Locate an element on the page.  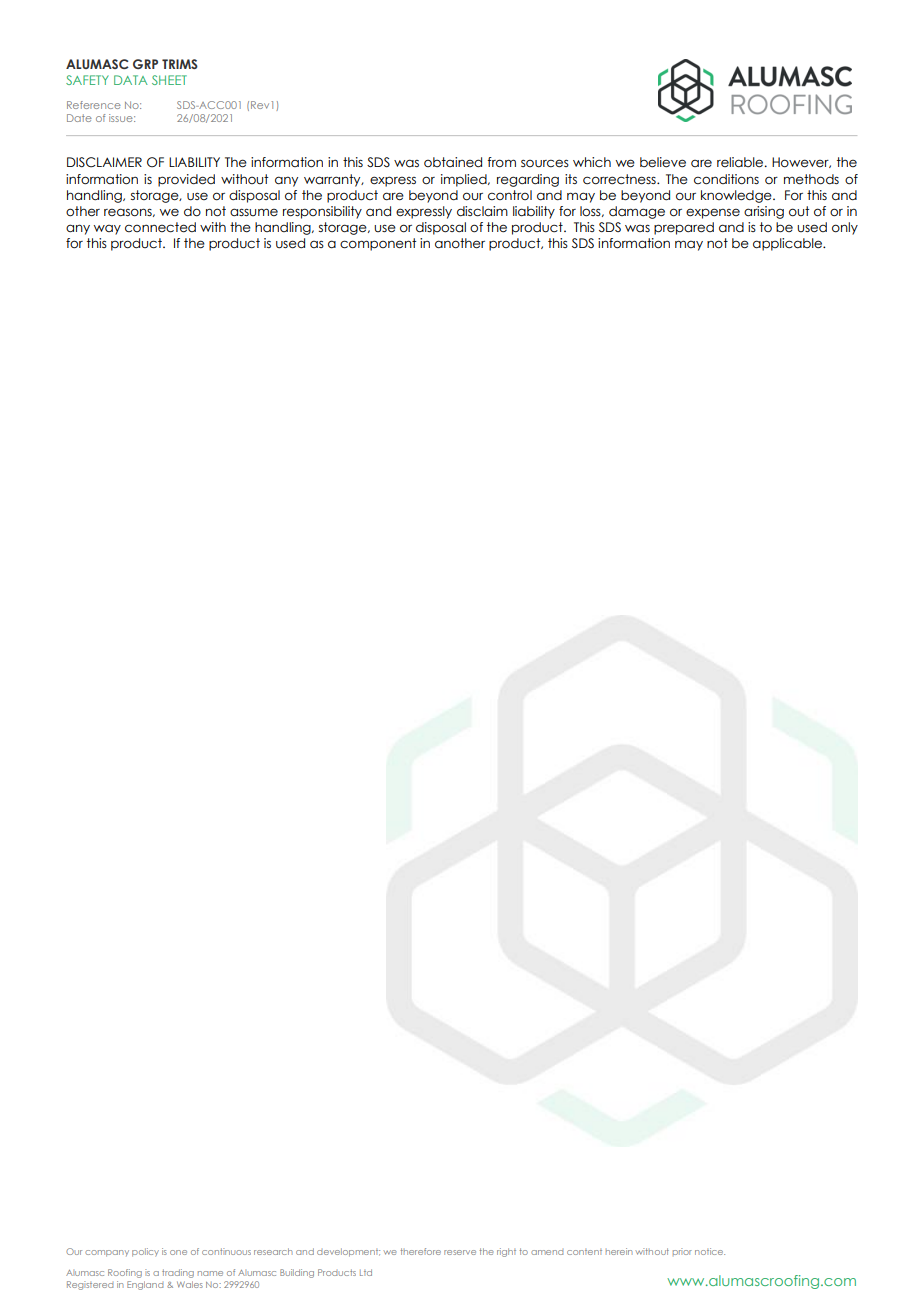
policy is located at coordinates (145, 1252).
